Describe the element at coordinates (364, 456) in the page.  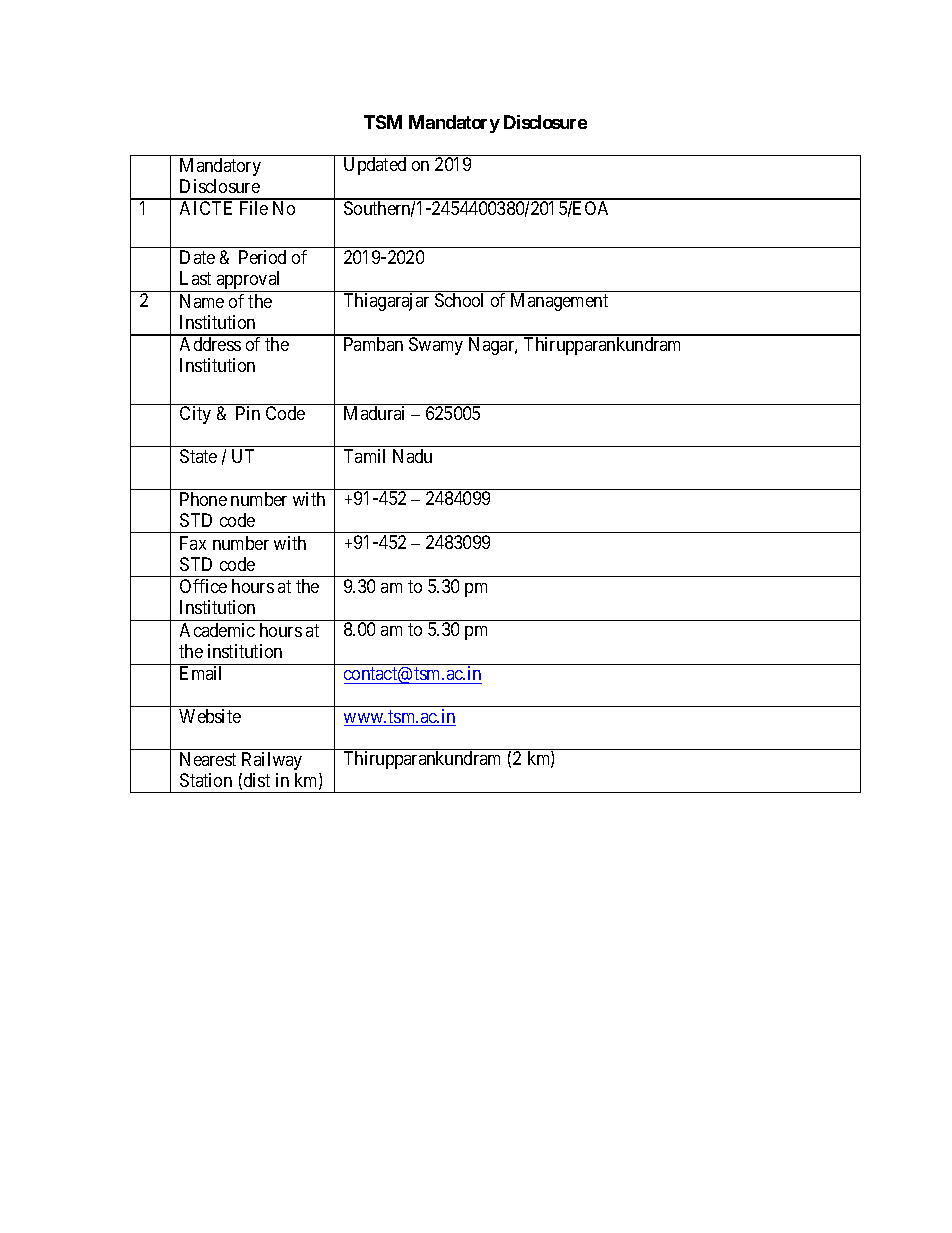
I see `Tamil` at that location.
